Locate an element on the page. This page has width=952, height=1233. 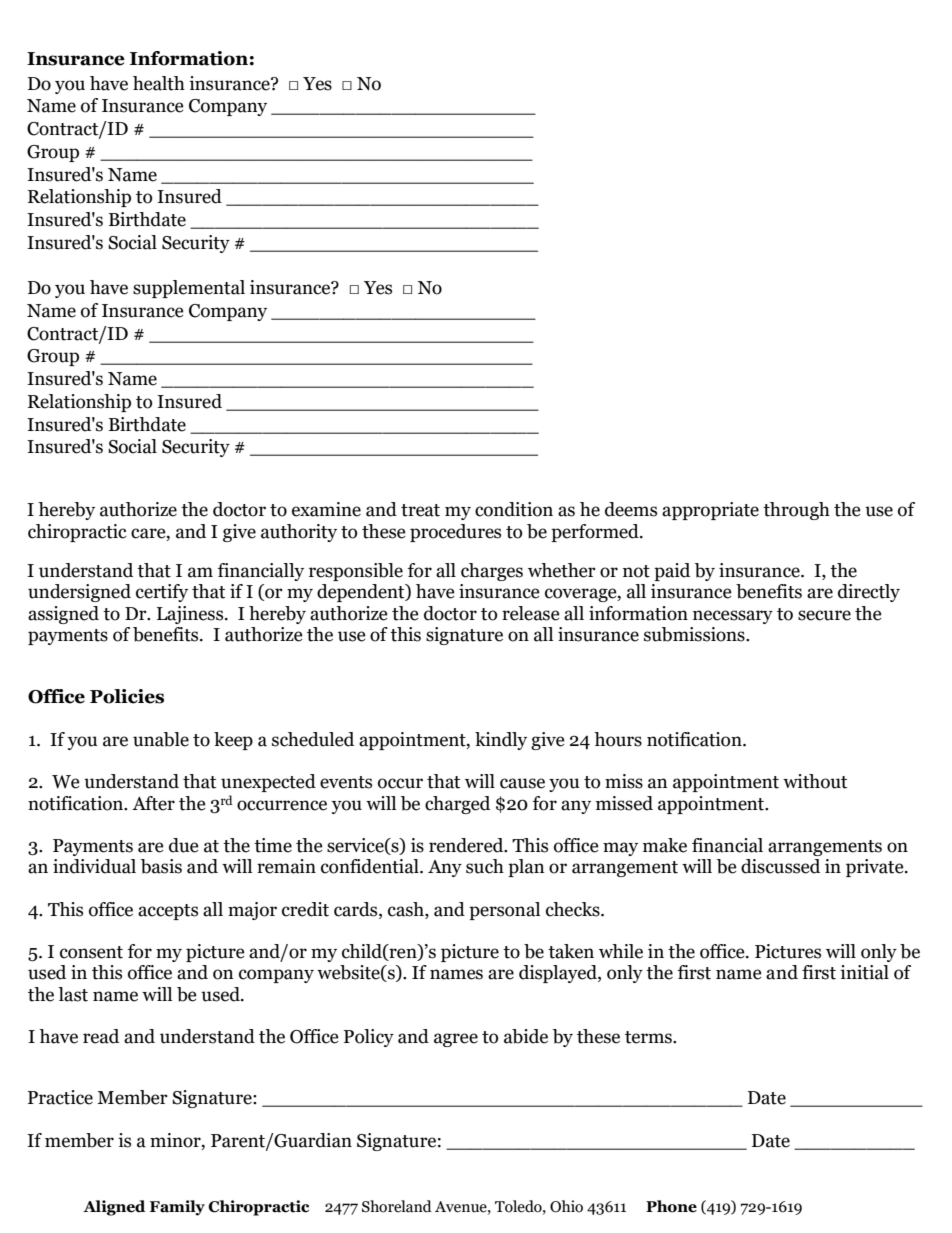
release is located at coordinates (531, 613).
